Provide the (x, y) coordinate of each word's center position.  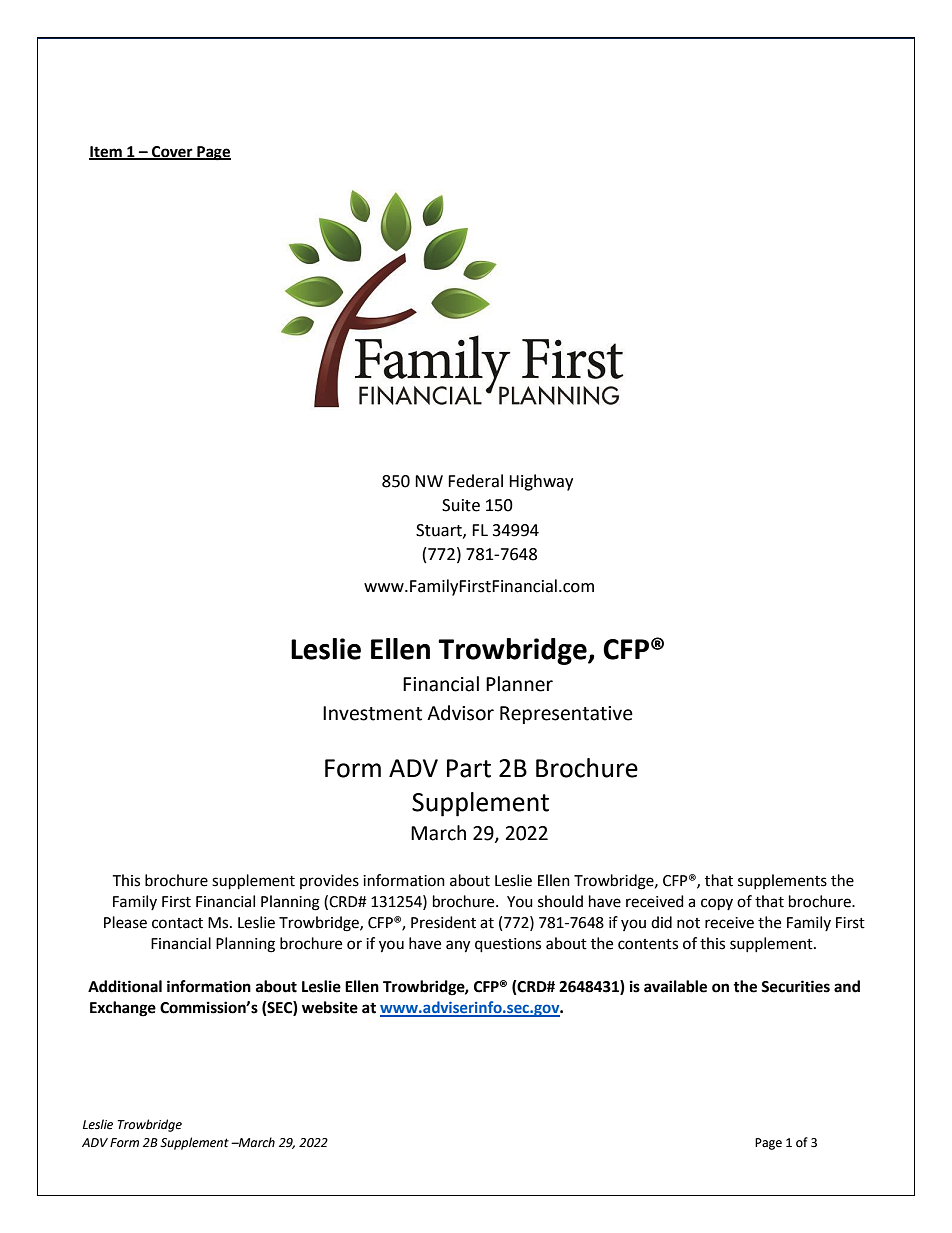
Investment (372, 713)
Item (106, 153)
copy (717, 904)
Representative (566, 715)
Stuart (440, 531)
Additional (125, 986)
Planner (519, 684)
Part (469, 768)
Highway (541, 482)
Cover (172, 153)
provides (329, 881)
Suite (461, 505)
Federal (475, 481)
